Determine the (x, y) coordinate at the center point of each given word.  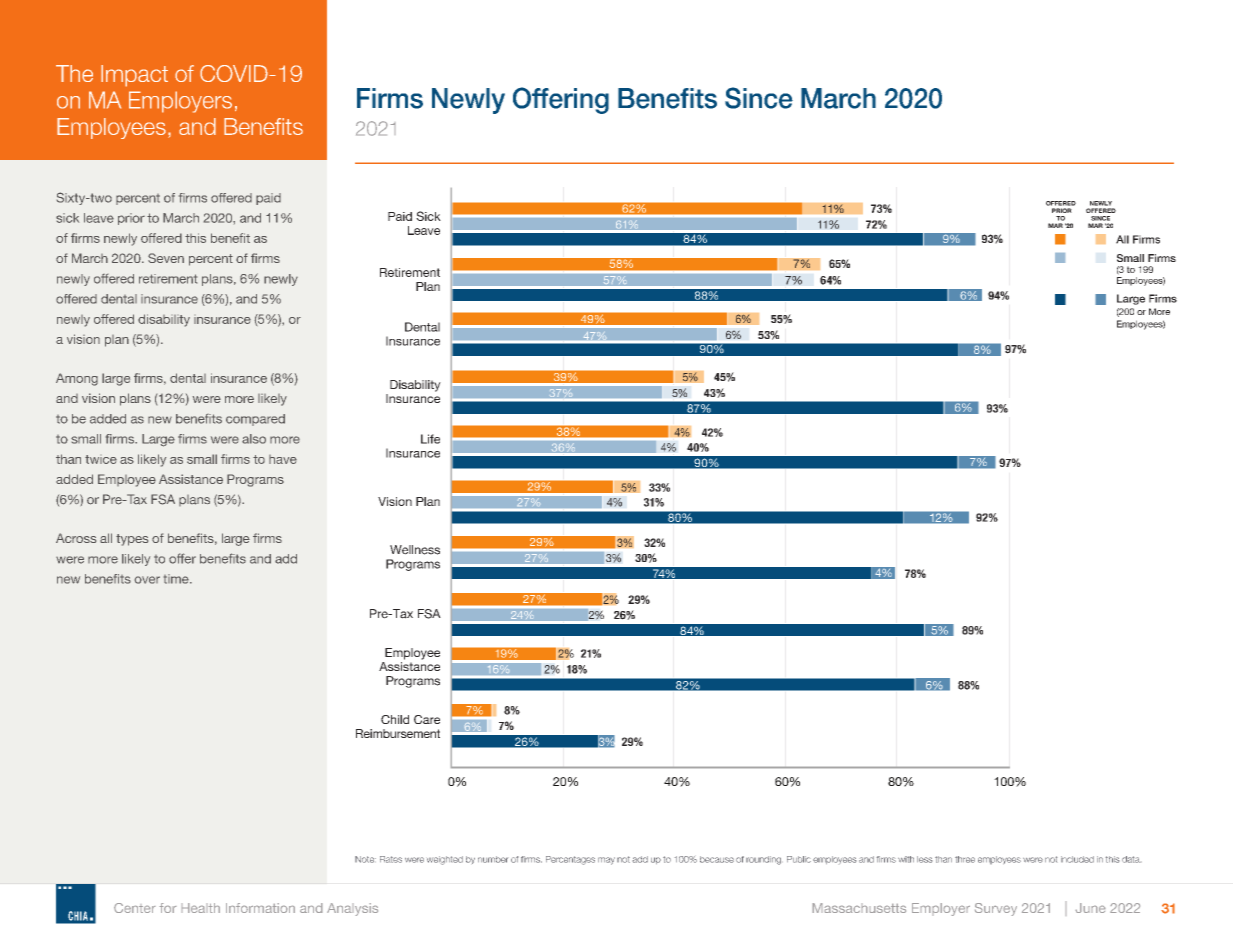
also (254, 439)
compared (255, 420)
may (606, 861)
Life (430, 439)
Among (77, 379)
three (965, 859)
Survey (996, 909)
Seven (166, 258)
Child (395, 719)
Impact (134, 76)
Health (201, 908)
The (74, 73)
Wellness (415, 550)
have (283, 459)
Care (427, 719)
